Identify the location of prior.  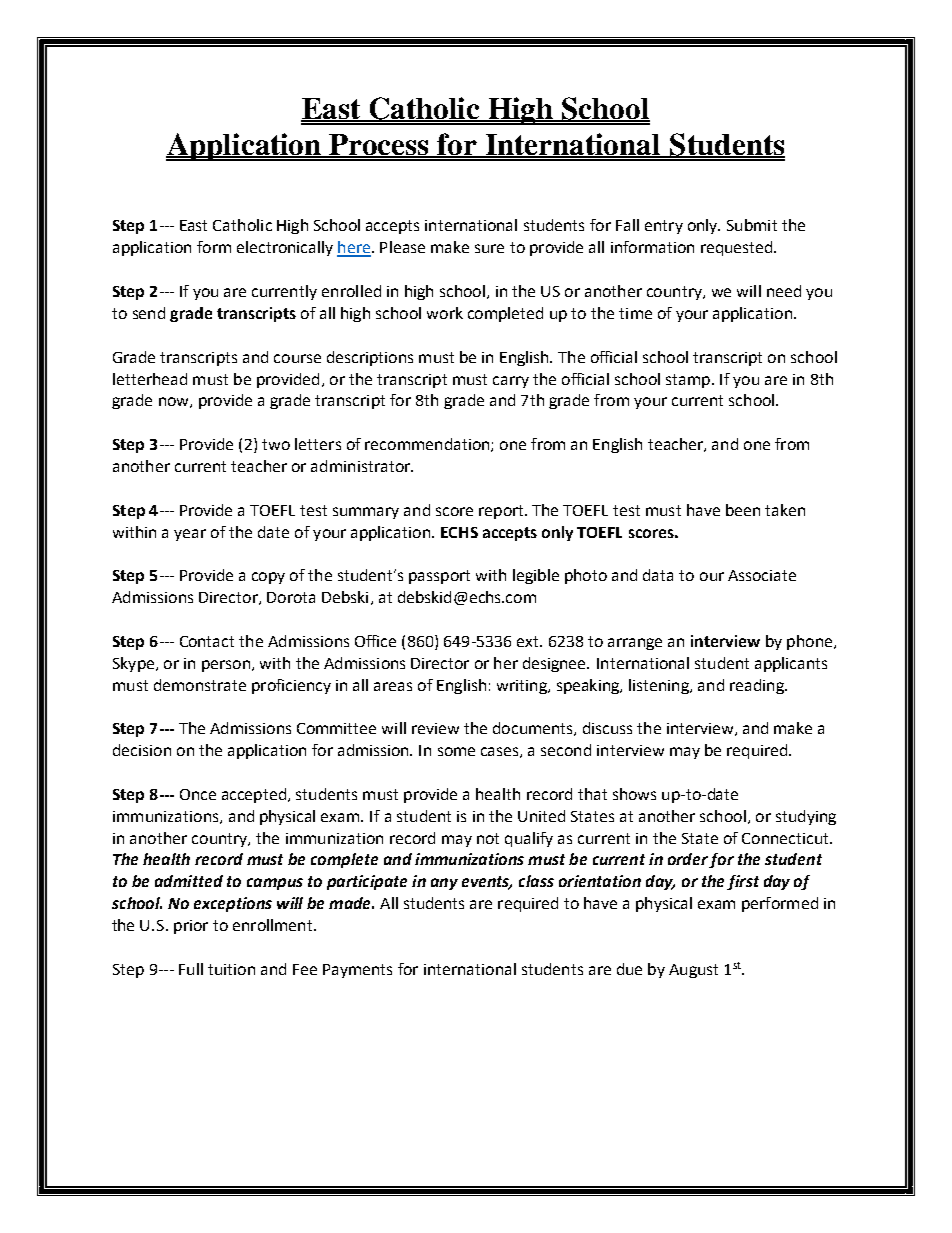
(191, 927).
